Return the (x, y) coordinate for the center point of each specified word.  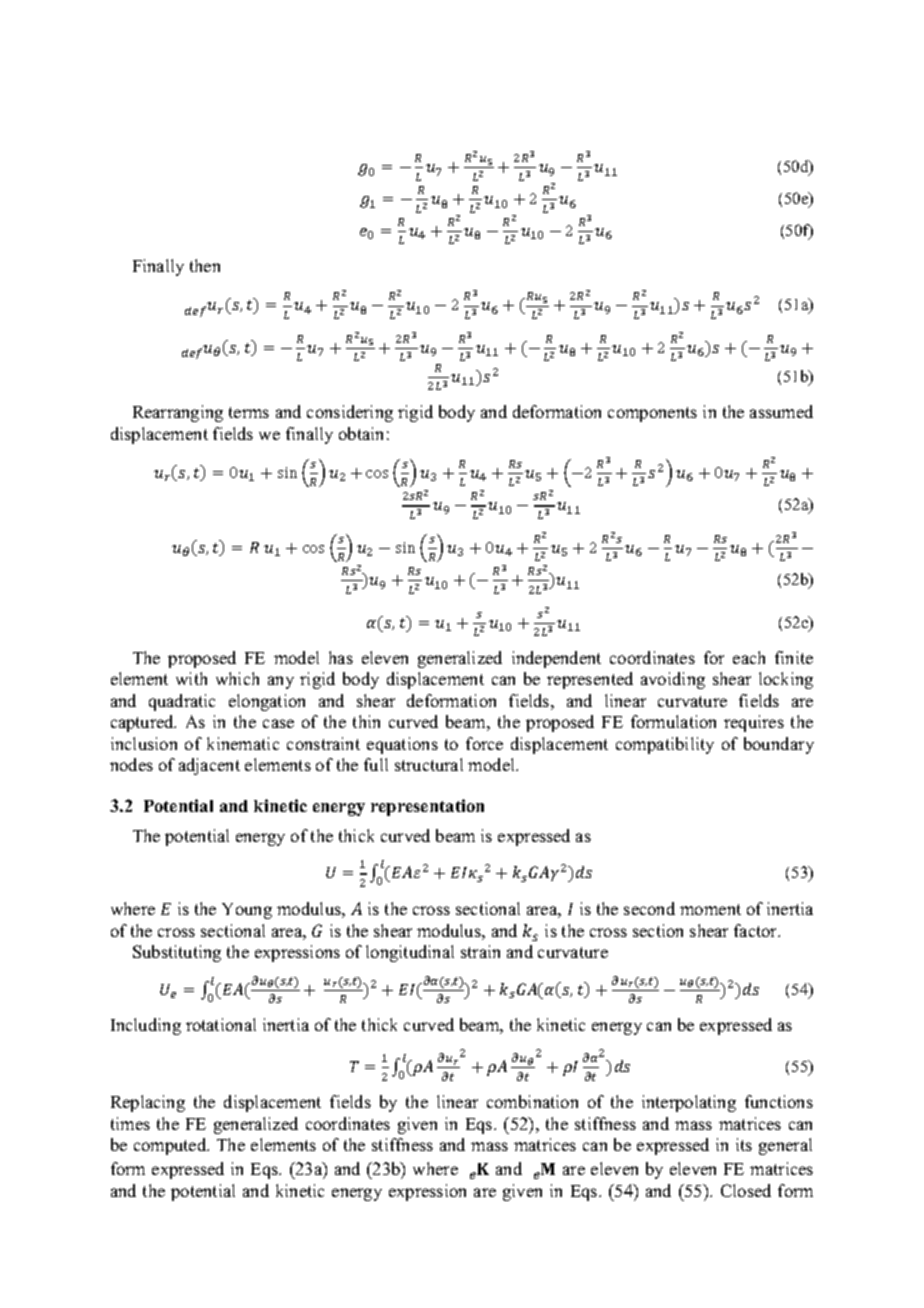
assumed (781, 411)
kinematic (243, 743)
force (484, 743)
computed (171, 1146)
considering (350, 413)
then (205, 265)
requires (754, 723)
